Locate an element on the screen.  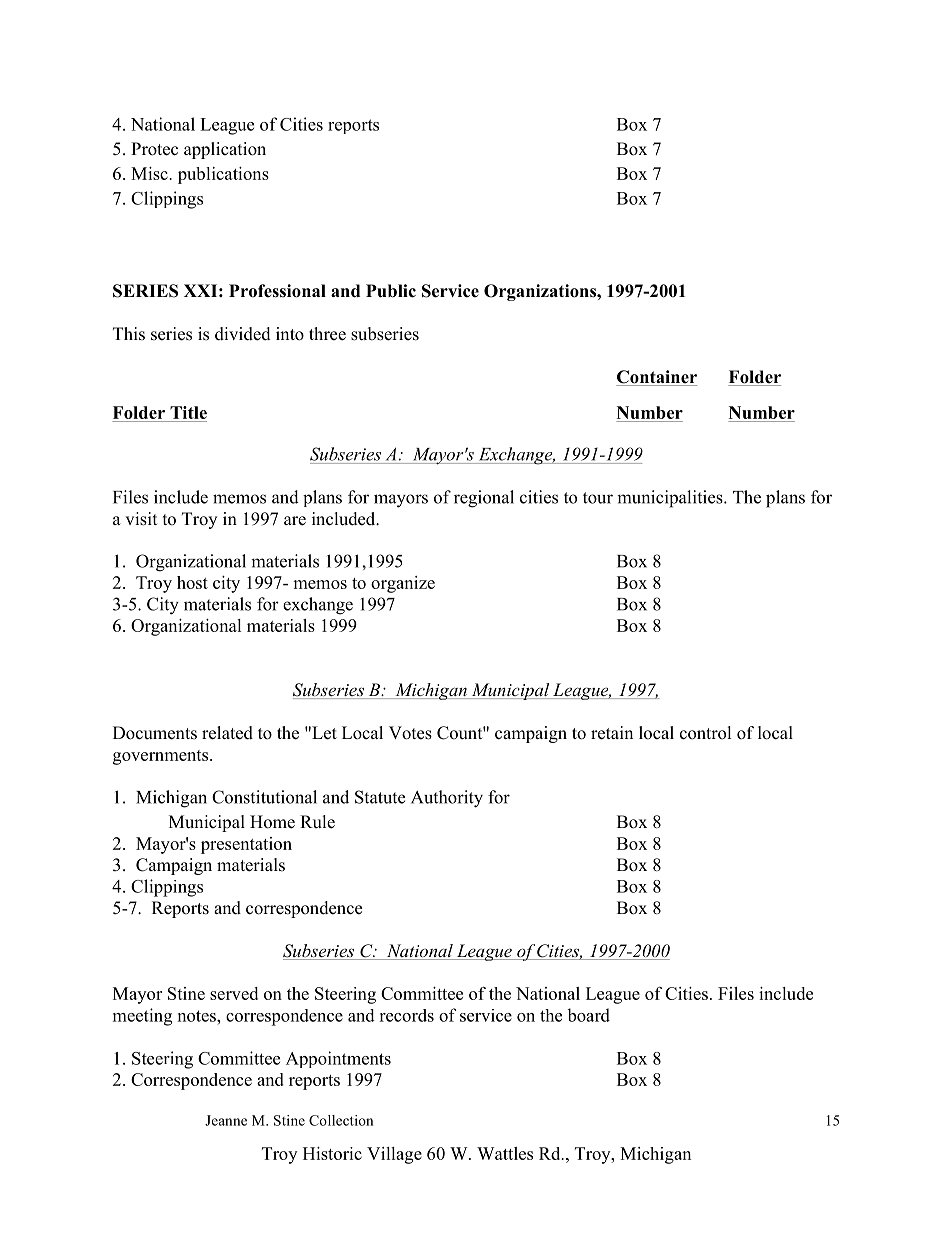
Professional is located at coordinates (277, 291).
